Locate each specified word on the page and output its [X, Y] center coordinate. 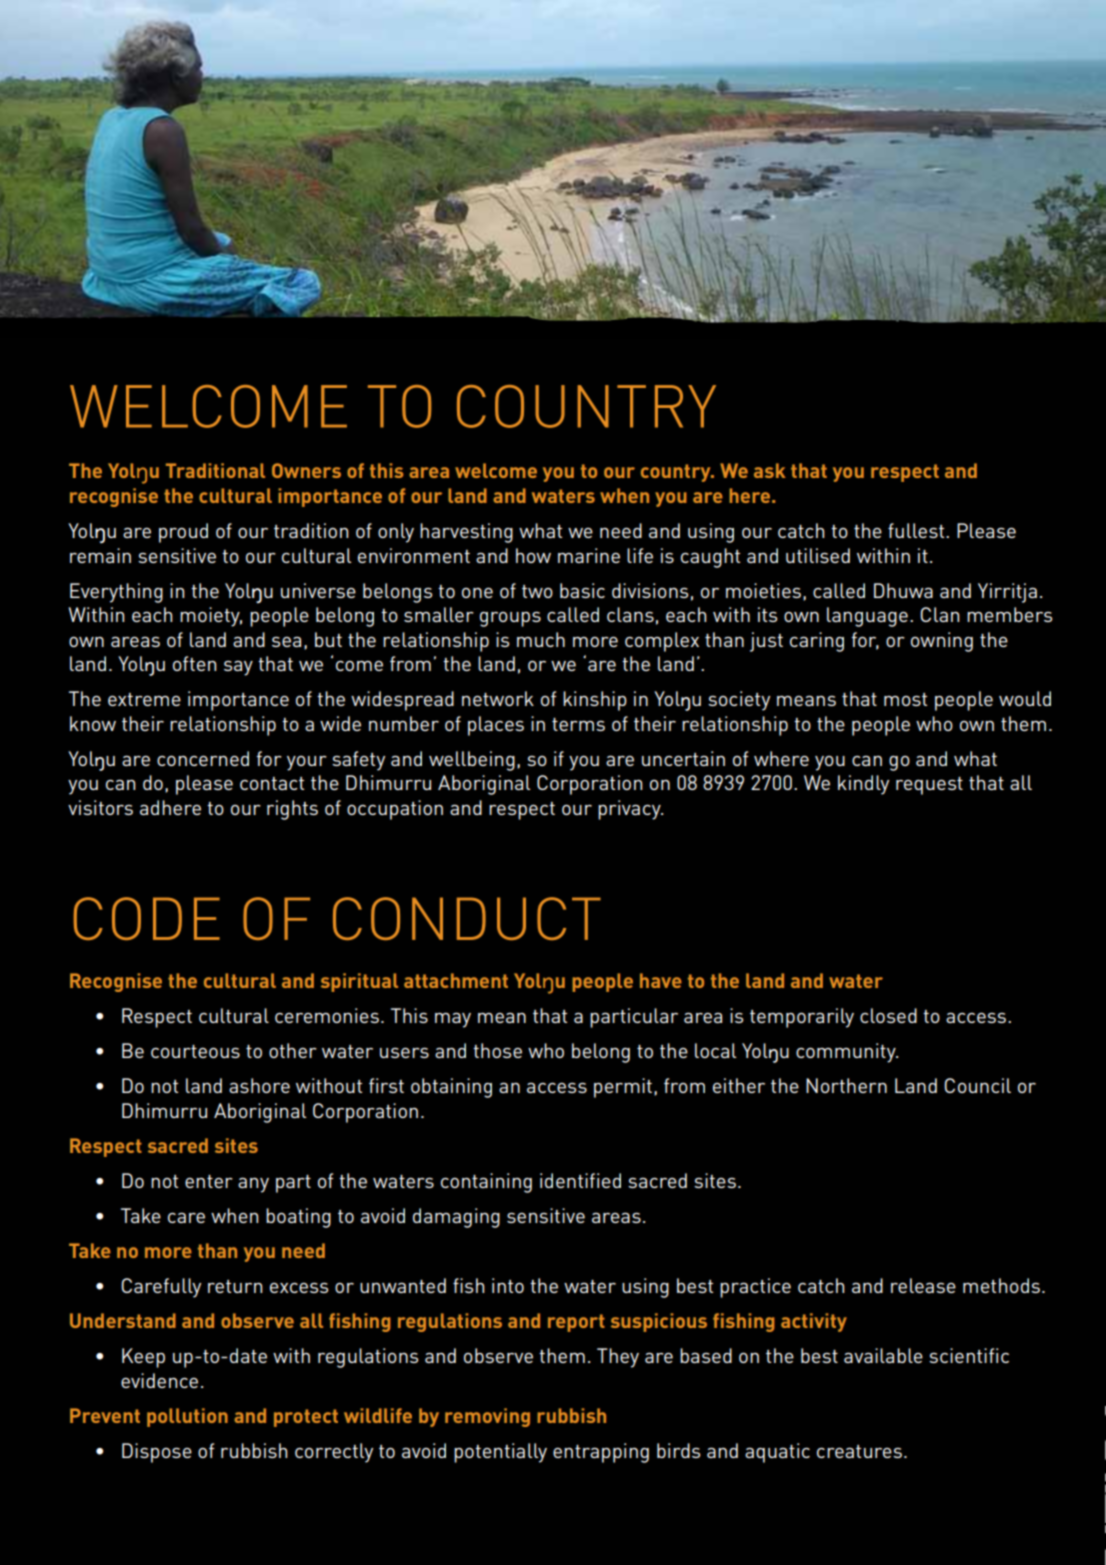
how [533, 555]
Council [977, 1085]
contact [272, 783]
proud [183, 533]
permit [623, 1088]
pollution [187, 1417]
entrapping [601, 1453]
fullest [917, 530]
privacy [630, 810]
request [929, 786]
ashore [259, 1085]
